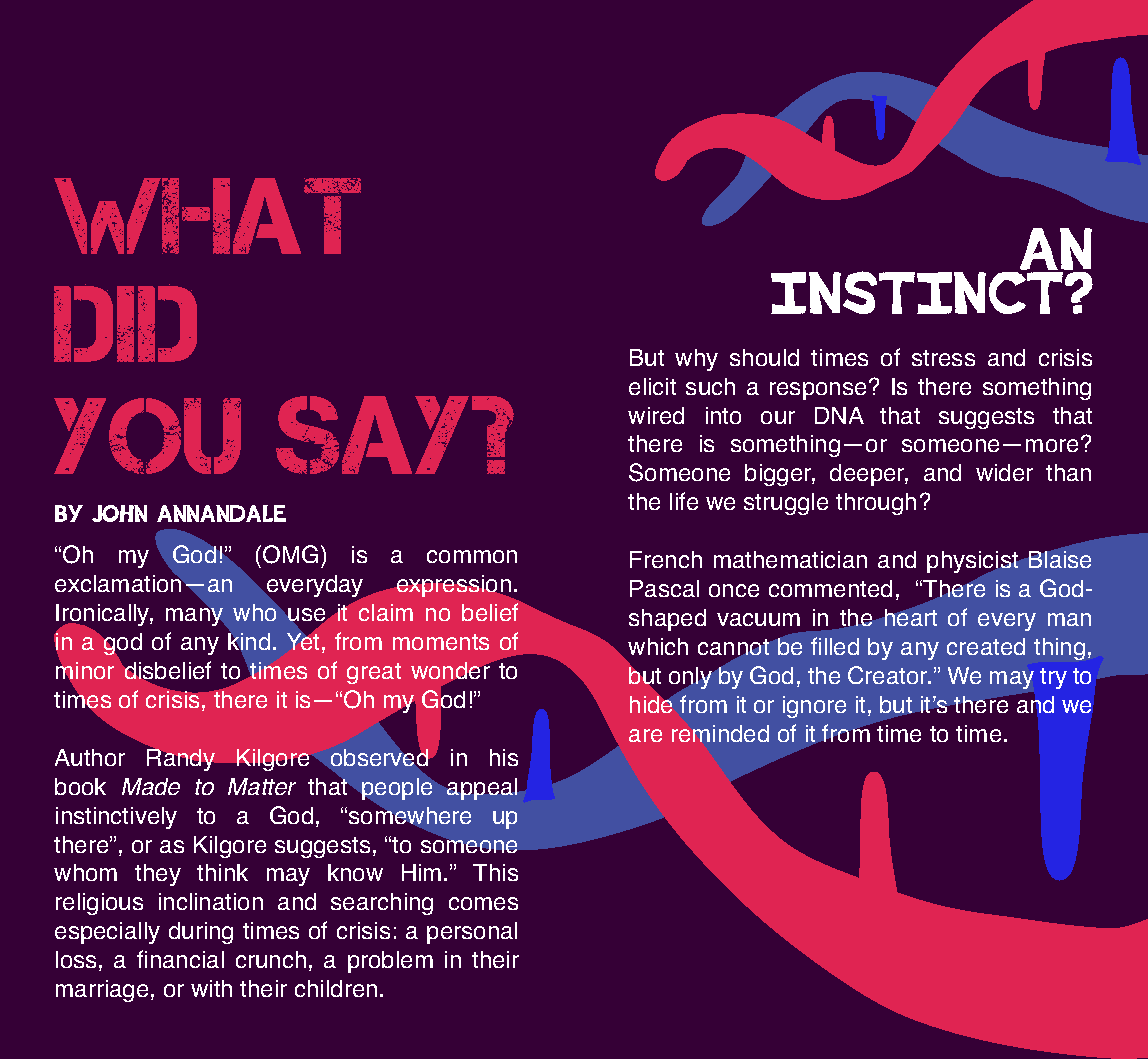 Image resolution: width=1148 pixels, height=1059 pixels. What do you see at coordinates (207, 216) in the screenshot?
I see `What` at bounding box center [207, 216].
